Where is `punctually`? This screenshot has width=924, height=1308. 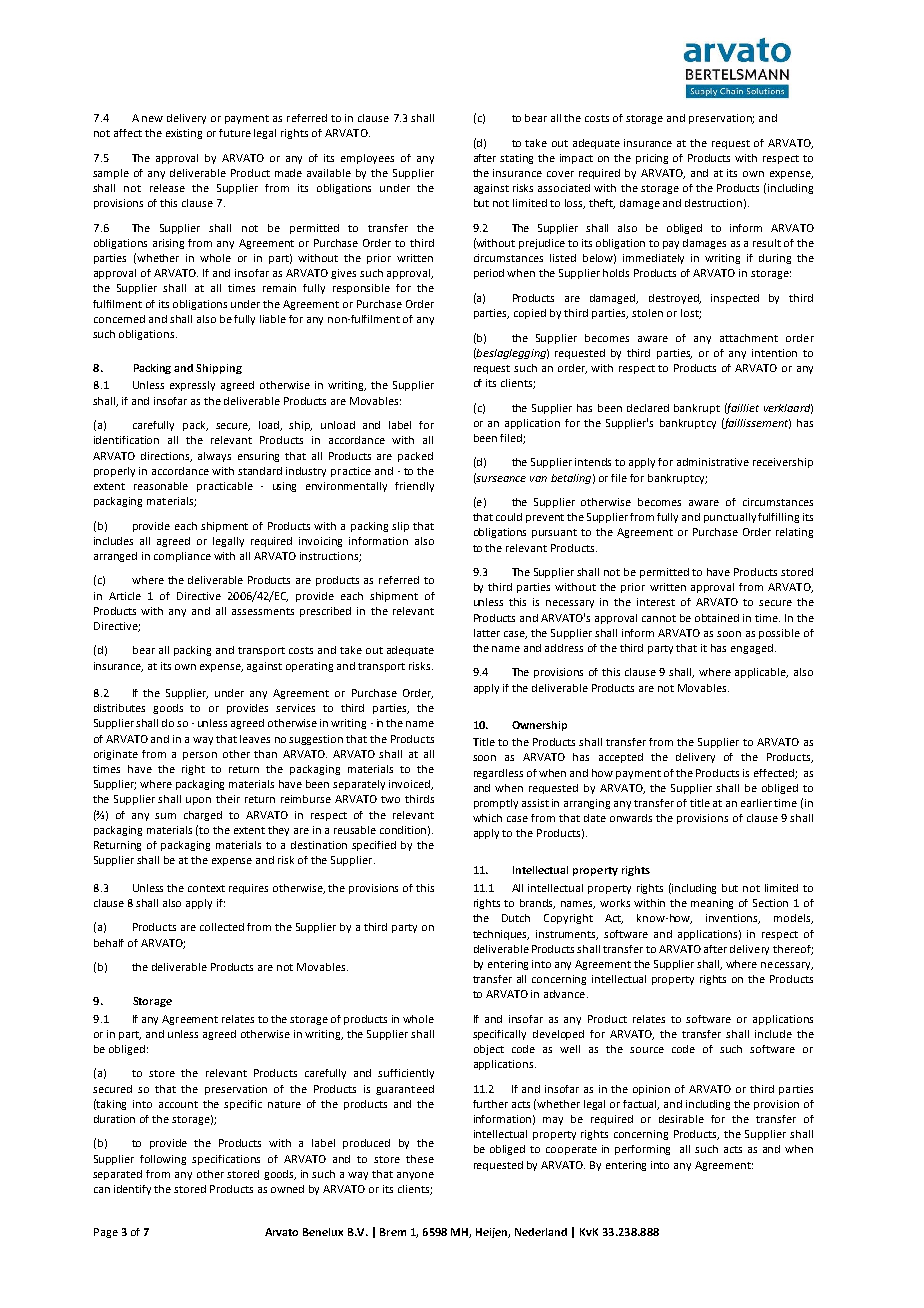
punctually is located at coordinates (730, 518).
